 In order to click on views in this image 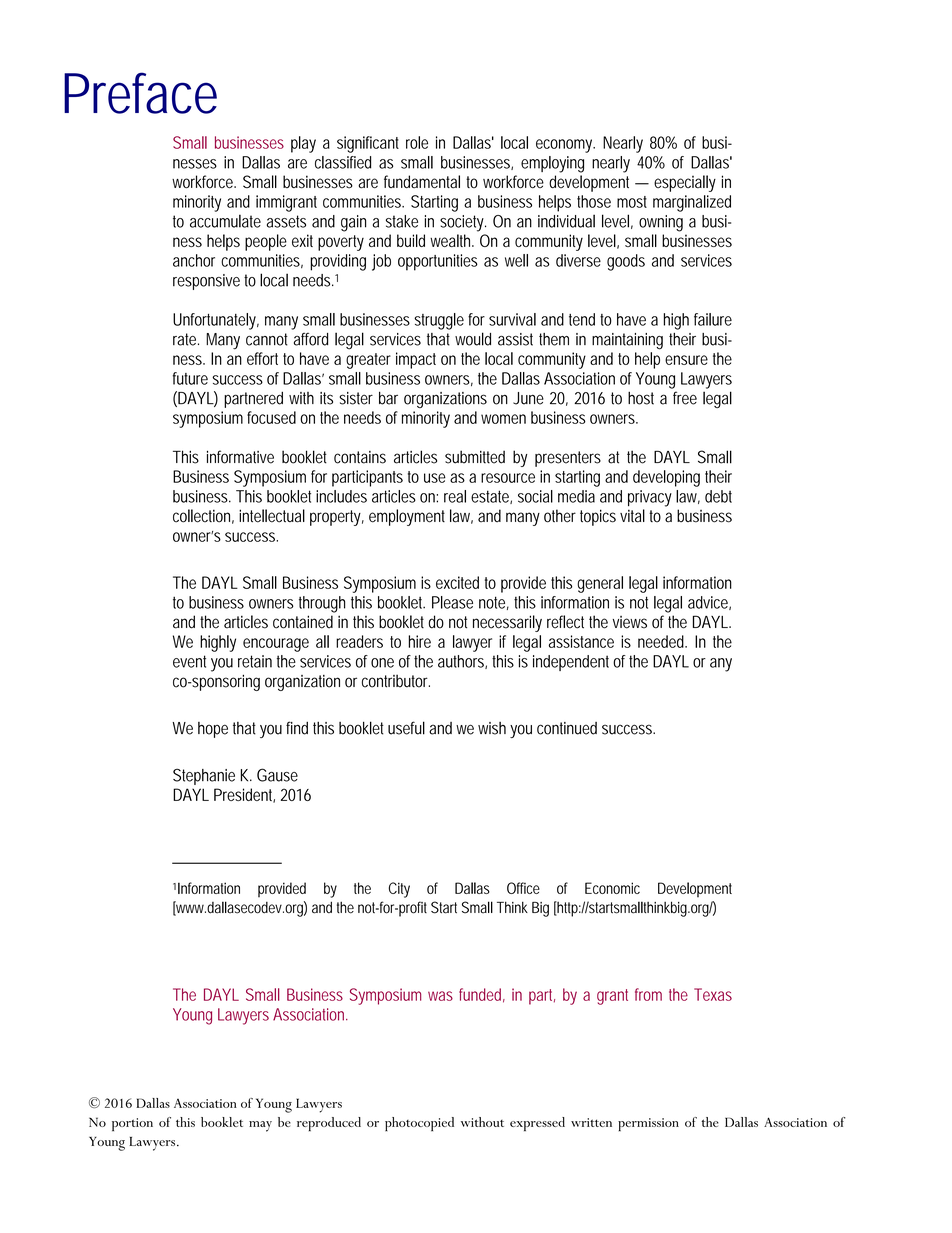, I will do `click(630, 622)`.
